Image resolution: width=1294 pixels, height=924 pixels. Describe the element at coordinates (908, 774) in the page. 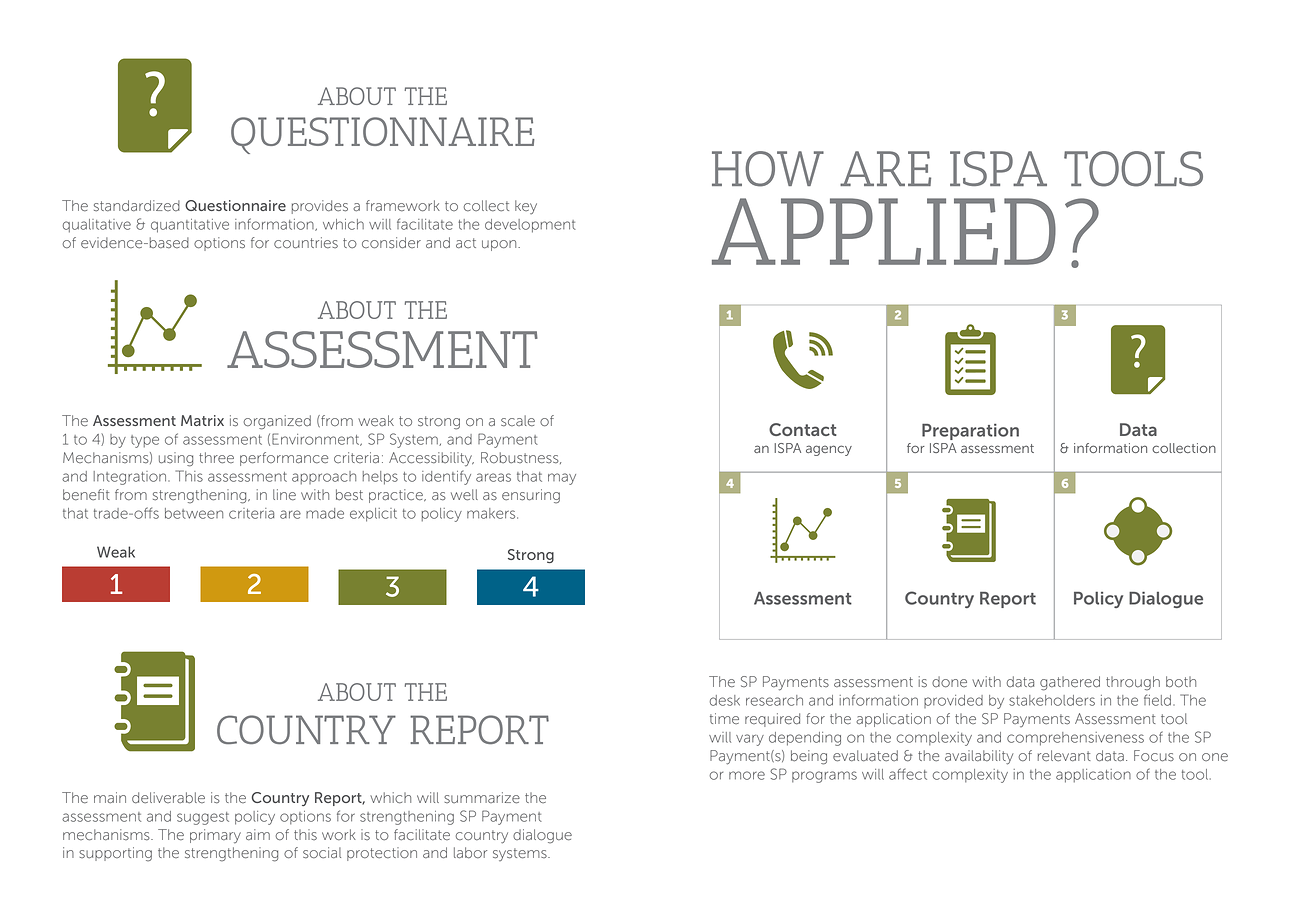

I see `affect` at that location.
